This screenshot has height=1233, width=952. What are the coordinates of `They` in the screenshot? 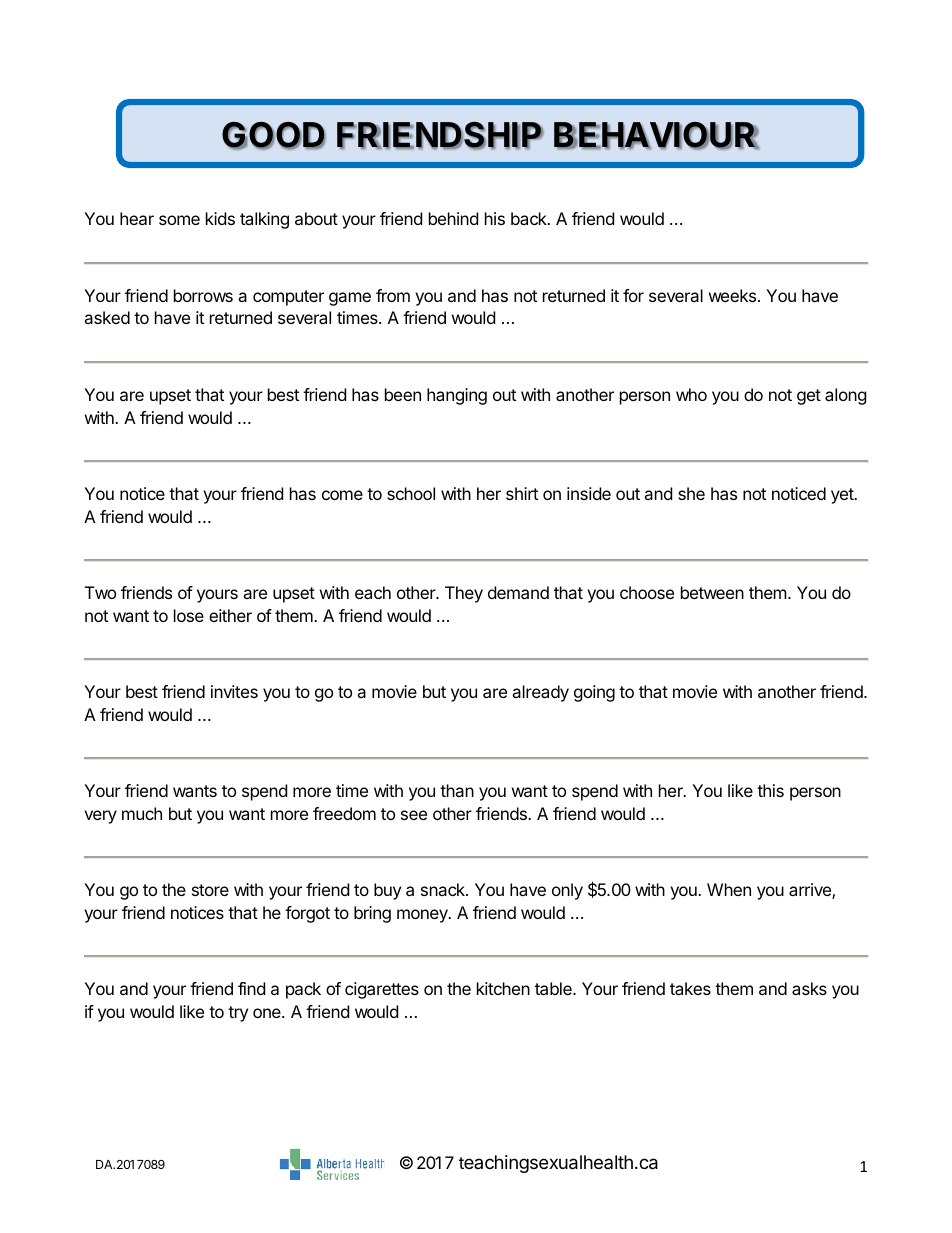 It's located at (464, 594).
